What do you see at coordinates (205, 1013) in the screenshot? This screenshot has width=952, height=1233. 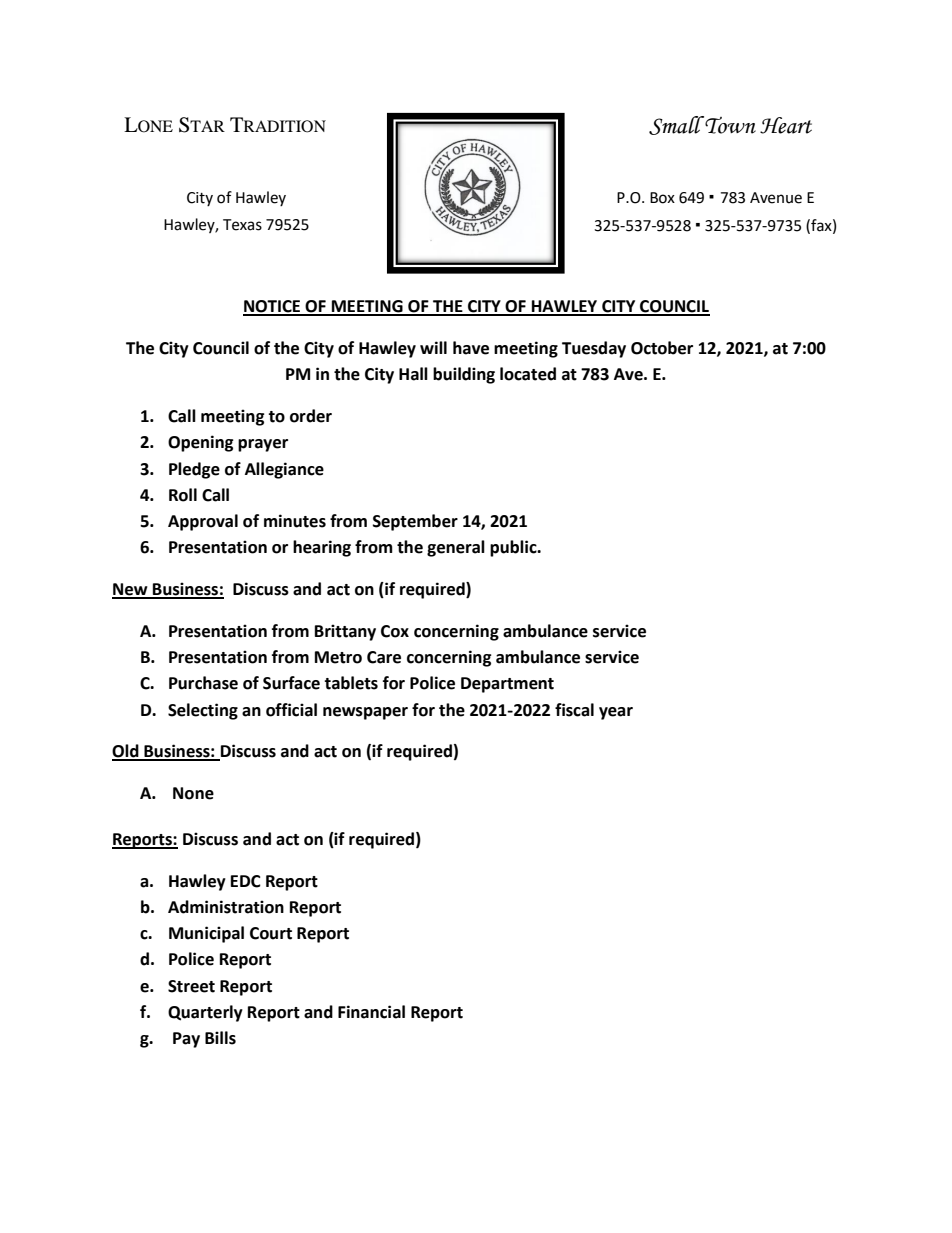 I see `Quarterly` at bounding box center [205, 1013].
